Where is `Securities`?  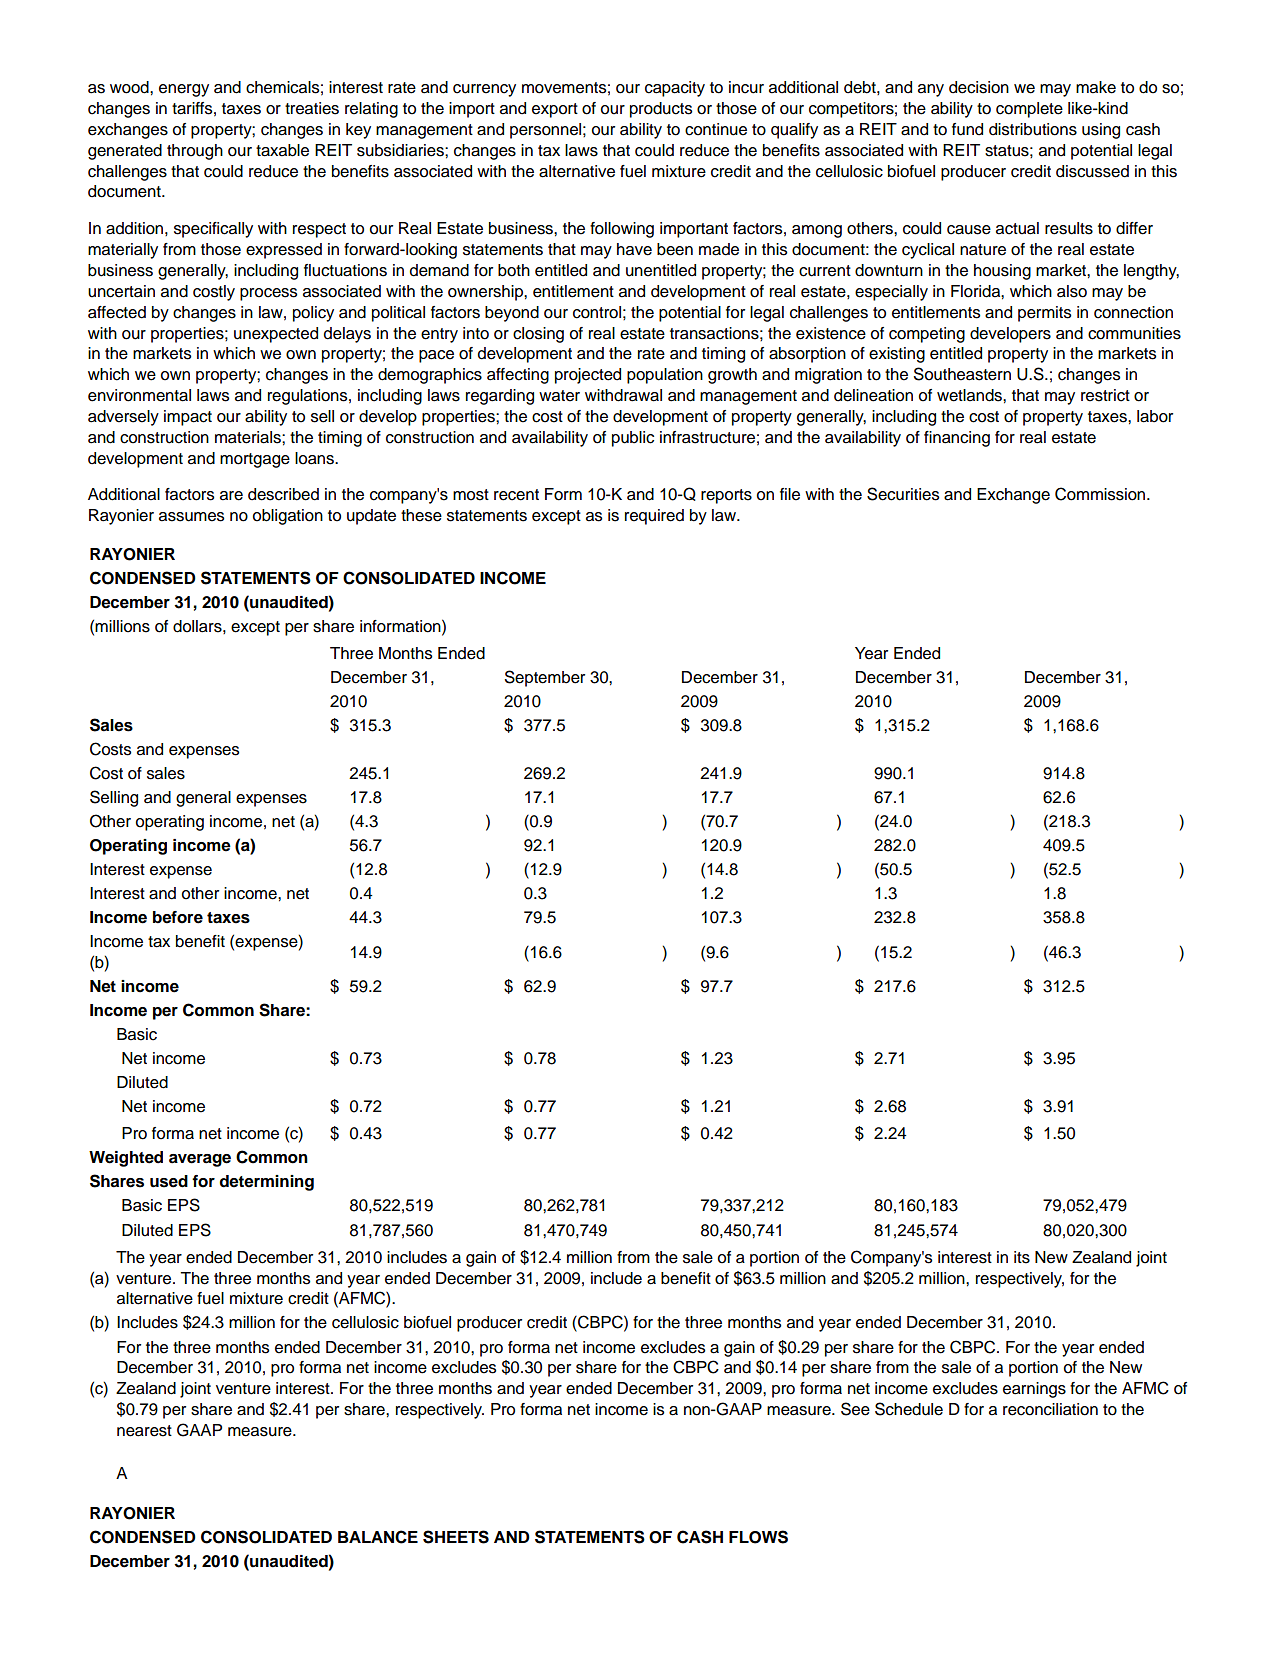 Securities is located at coordinates (903, 494).
